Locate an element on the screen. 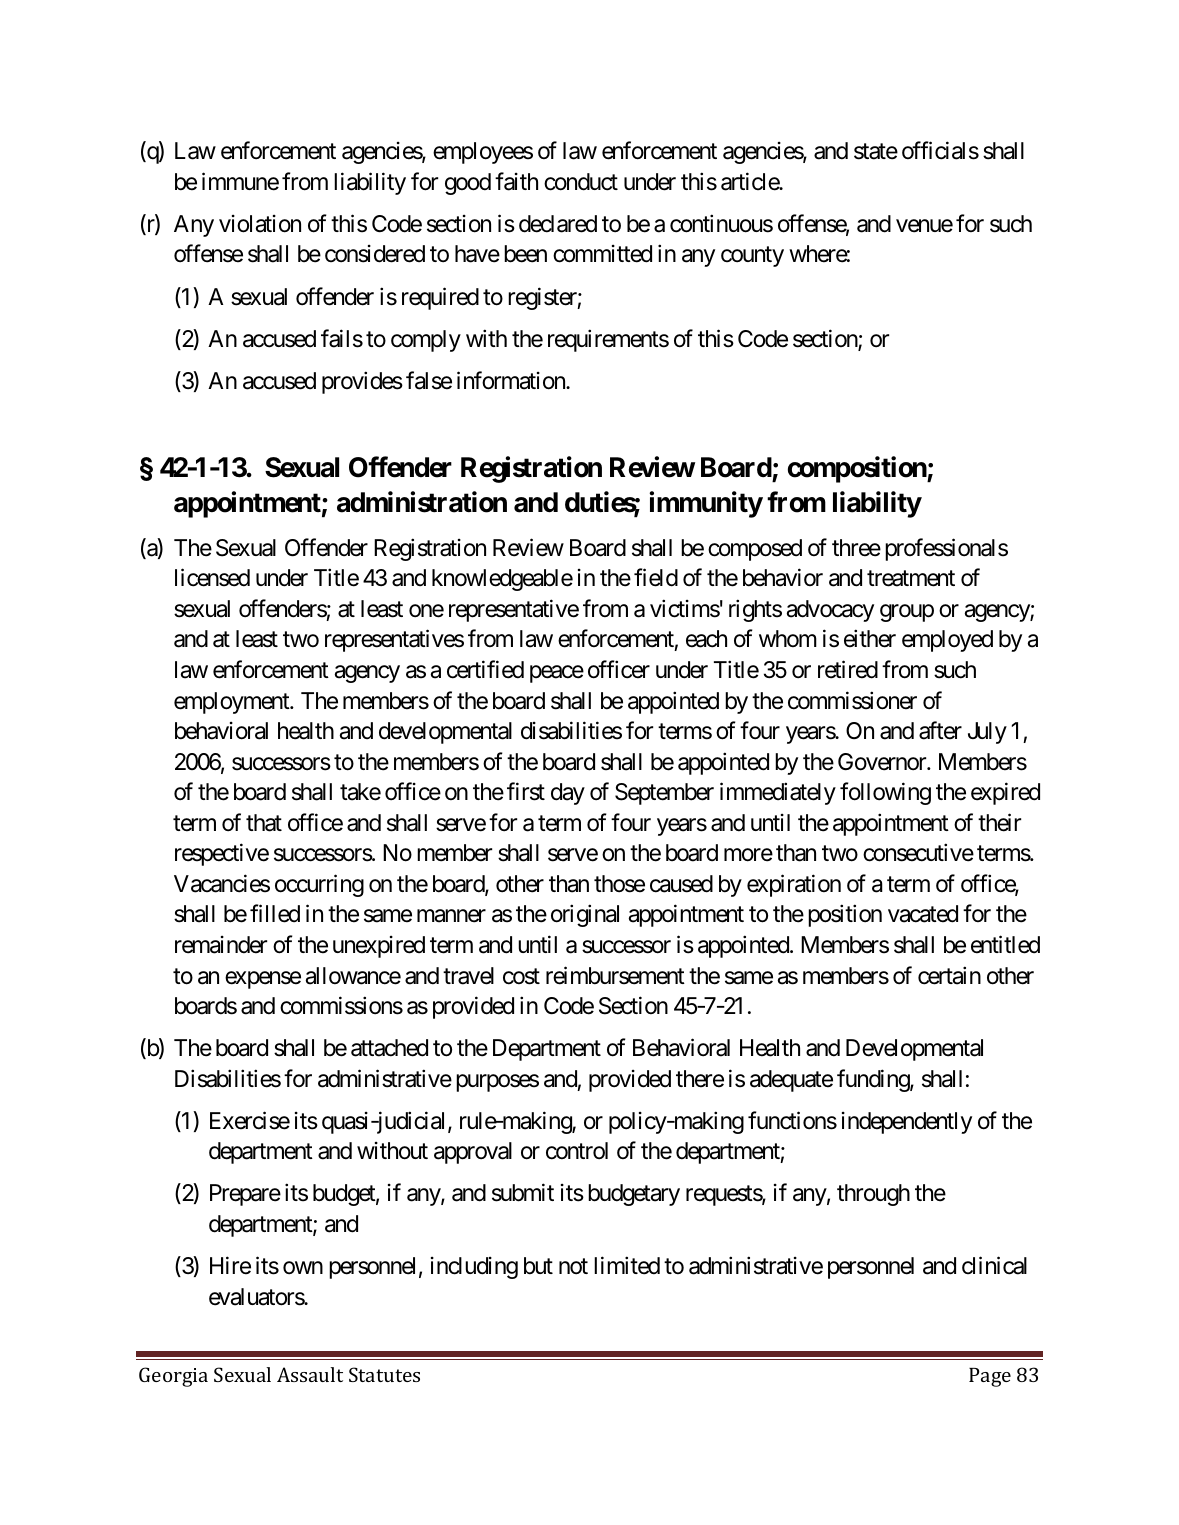 This screenshot has width=1179, height=1525. own is located at coordinates (303, 1268).
